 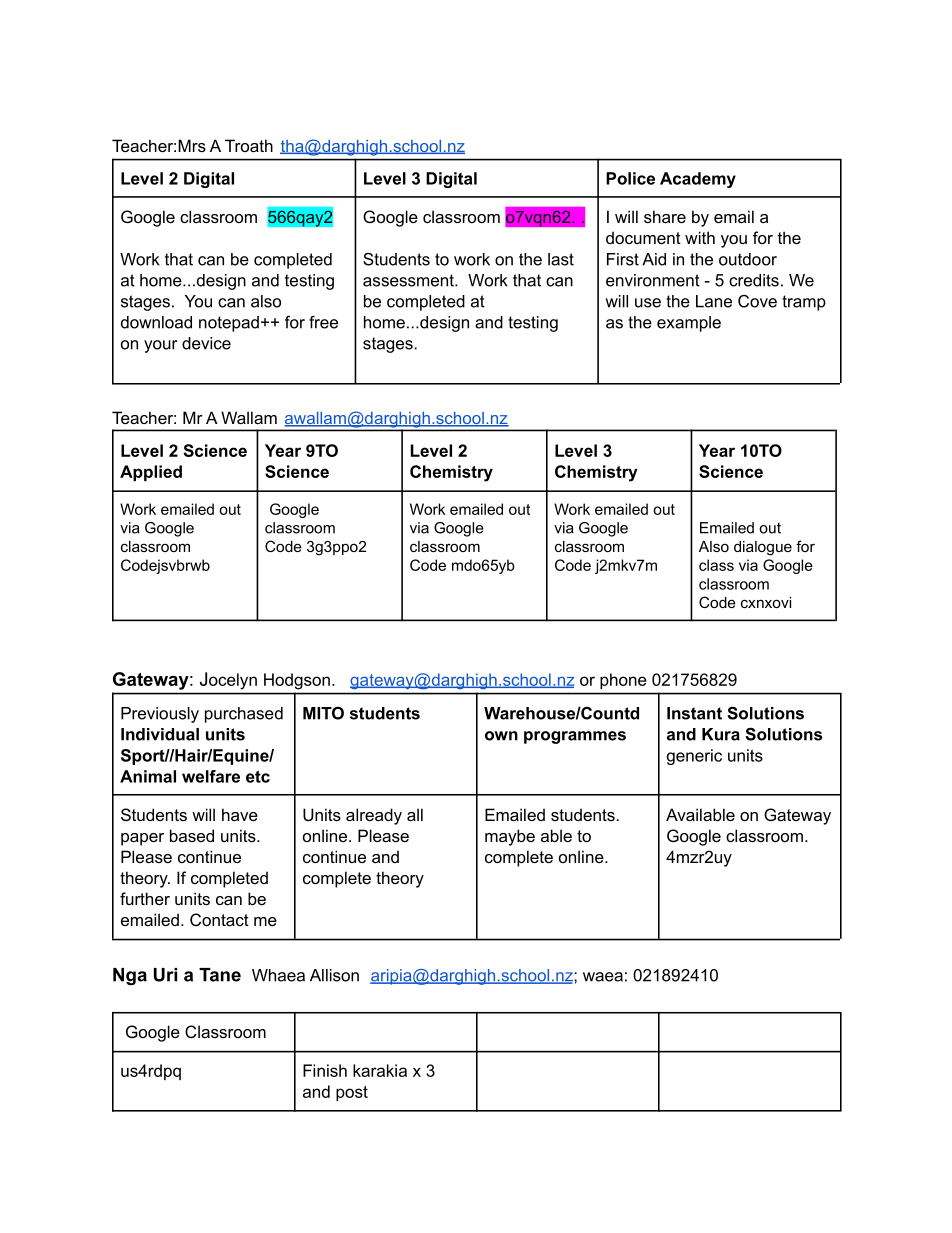 I want to click on Applied, so click(x=151, y=473).
